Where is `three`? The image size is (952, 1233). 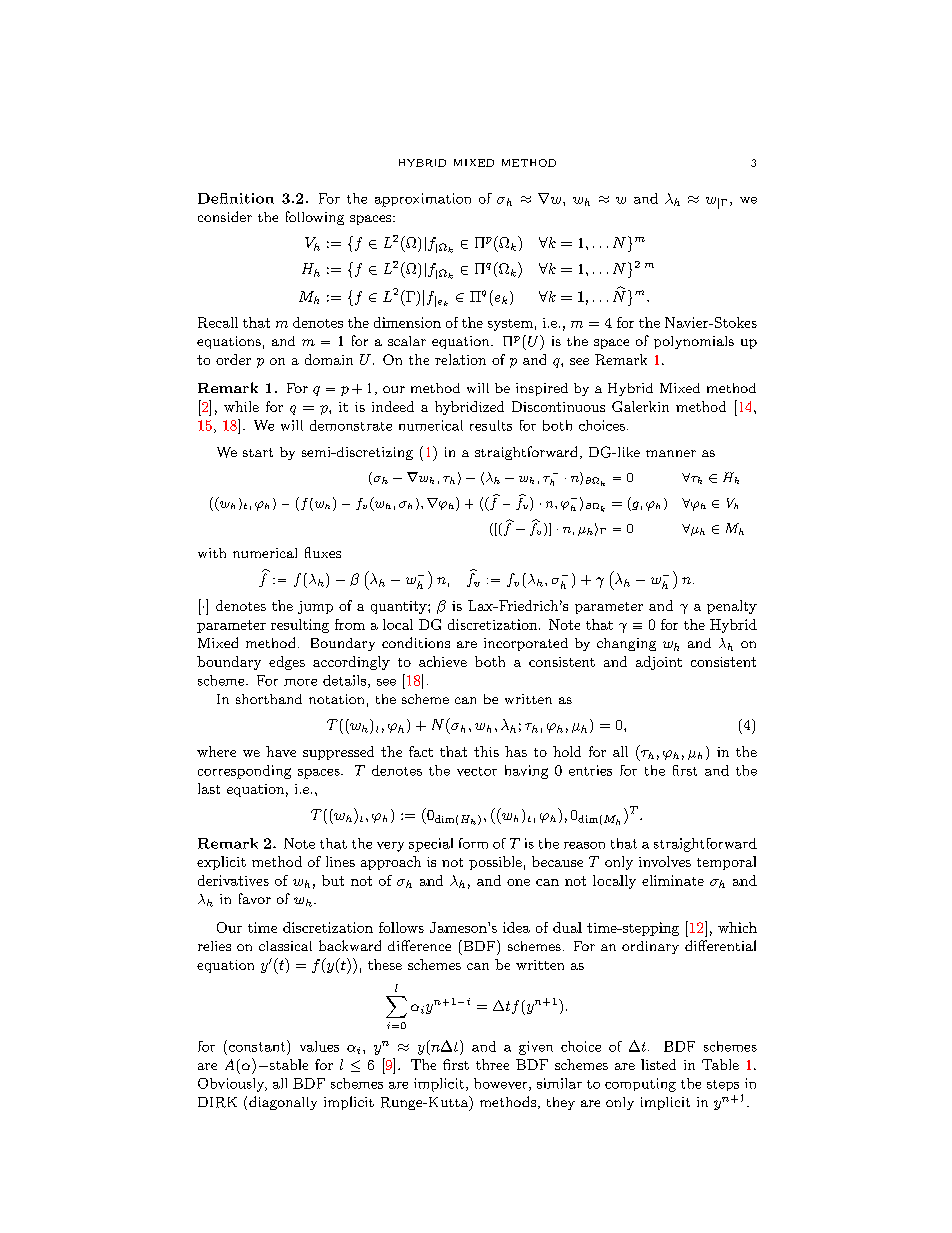 three is located at coordinates (492, 1064).
